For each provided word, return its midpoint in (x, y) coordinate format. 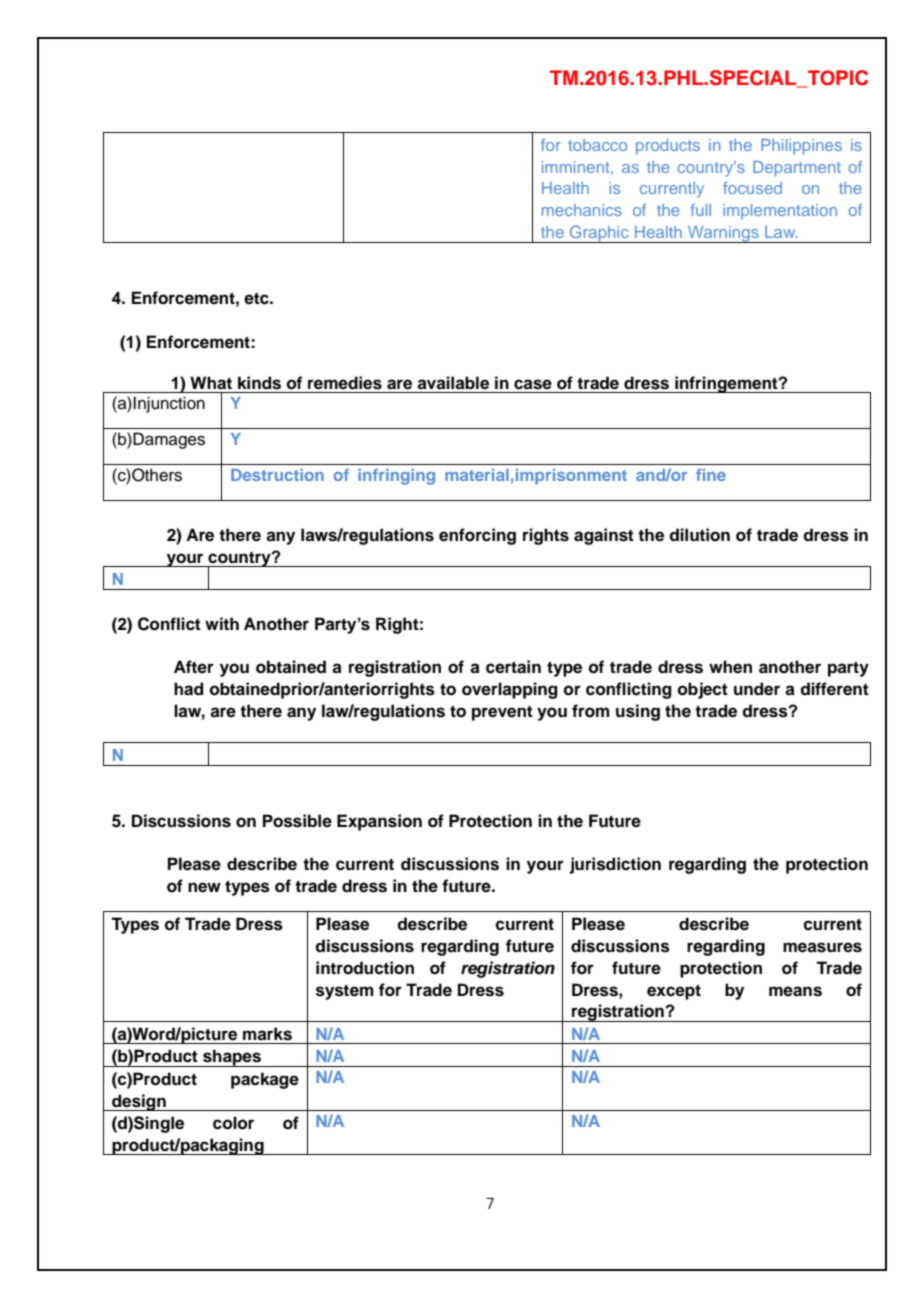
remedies (345, 383)
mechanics (582, 210)
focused (752, 188)
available (453, 383)
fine (711, 475)
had (188, 689)
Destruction (277, 475)
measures (822, 947)
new (204, 887)
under (757, 689)
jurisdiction (615, 865)
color (233, 1123)
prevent (502, 713)
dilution (699, 535)
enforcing (477, 536)
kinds (259, 383)
